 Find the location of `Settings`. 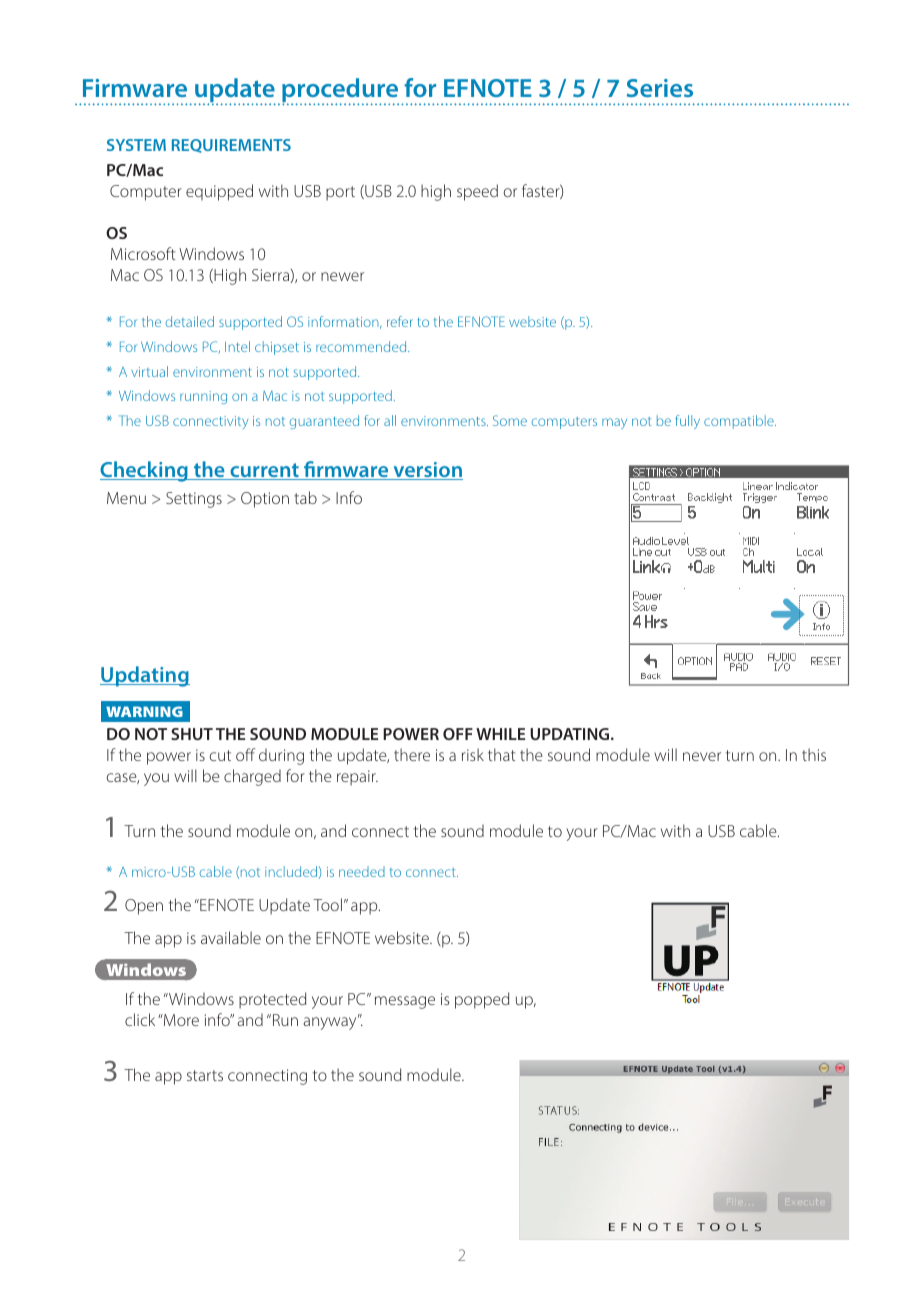

Settings is located at coordinates (194, 500).
